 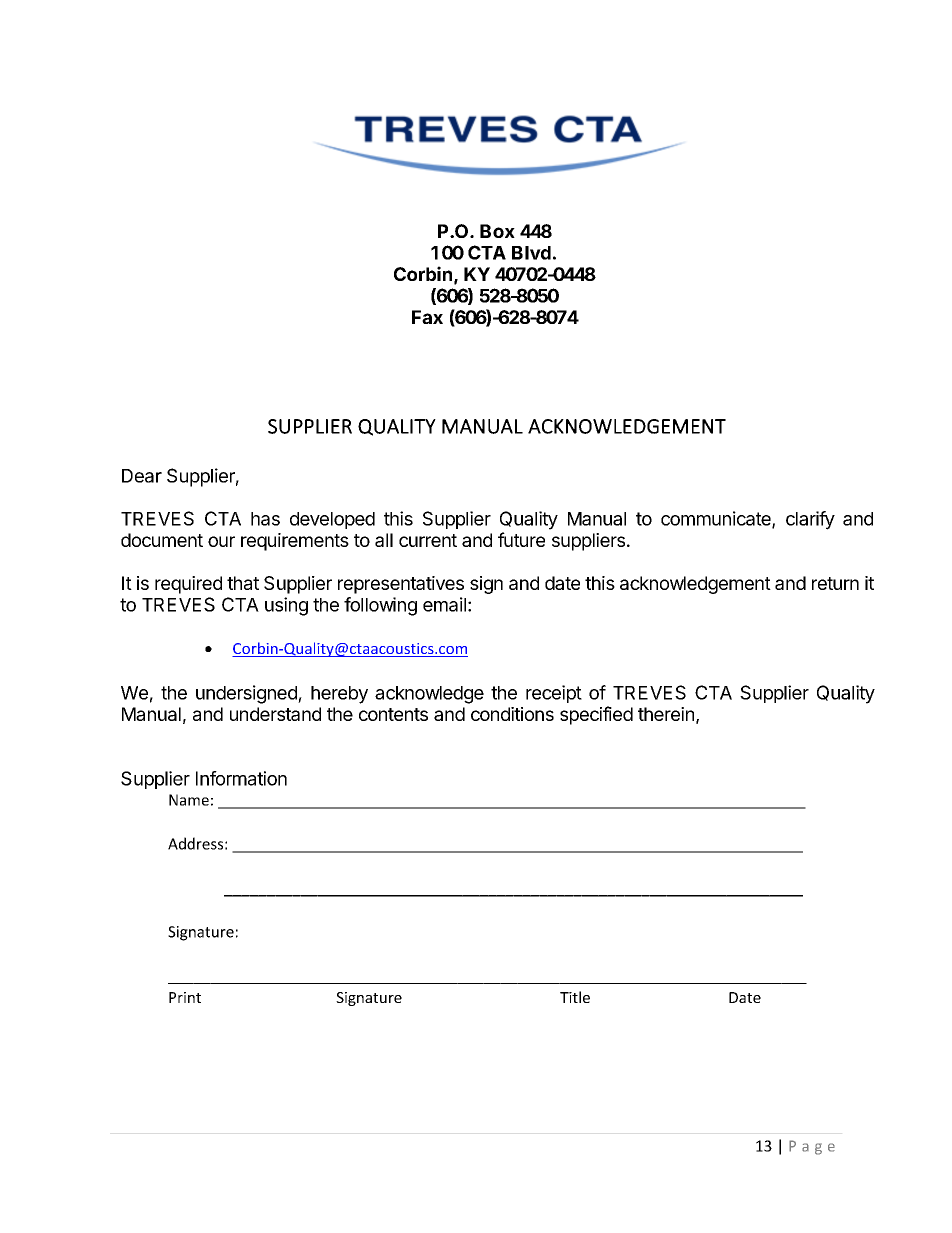 I want to click on email, so click(x=444, y=604).
